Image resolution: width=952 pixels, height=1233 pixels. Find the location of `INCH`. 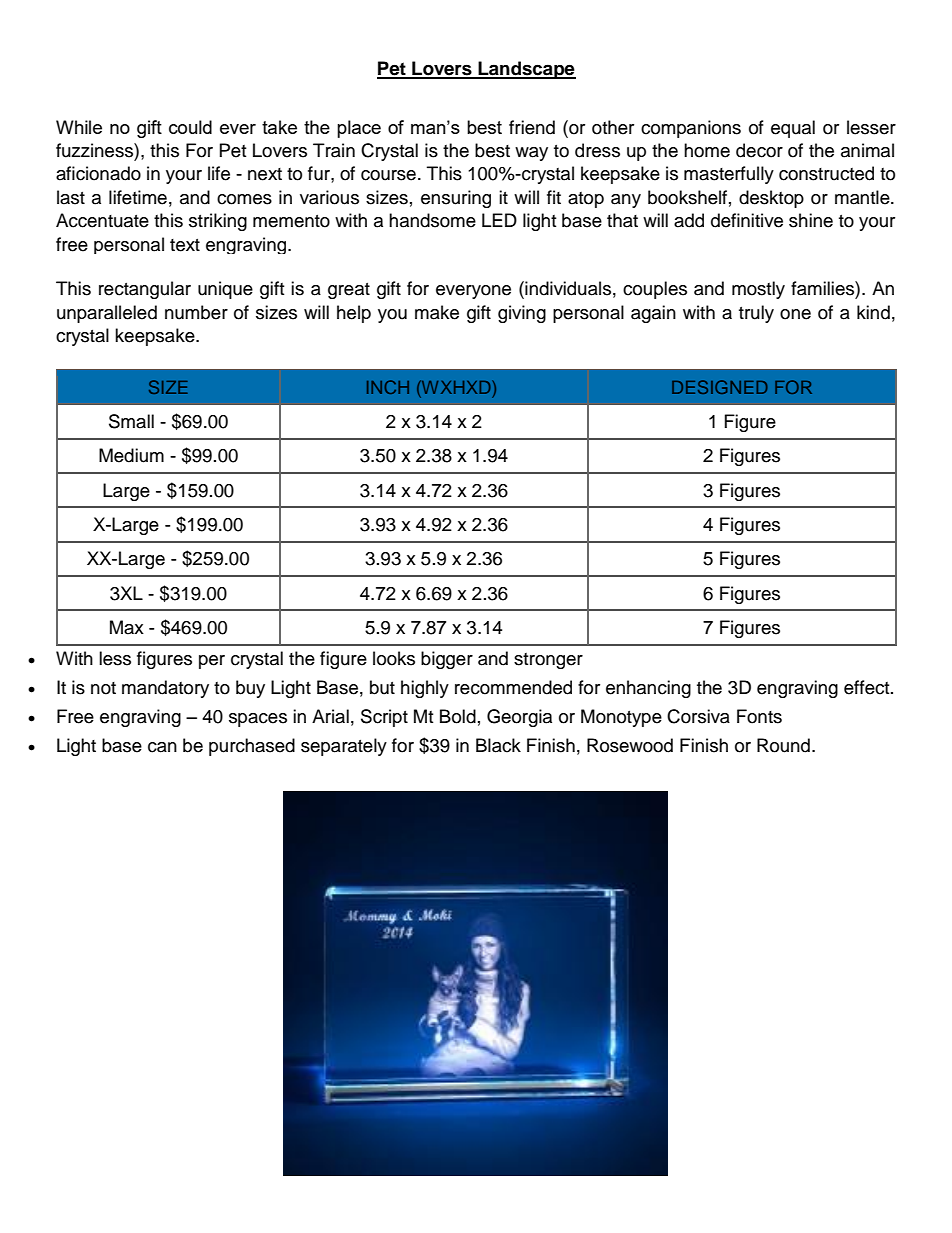

INCH is located at coordinates (388, 387).
